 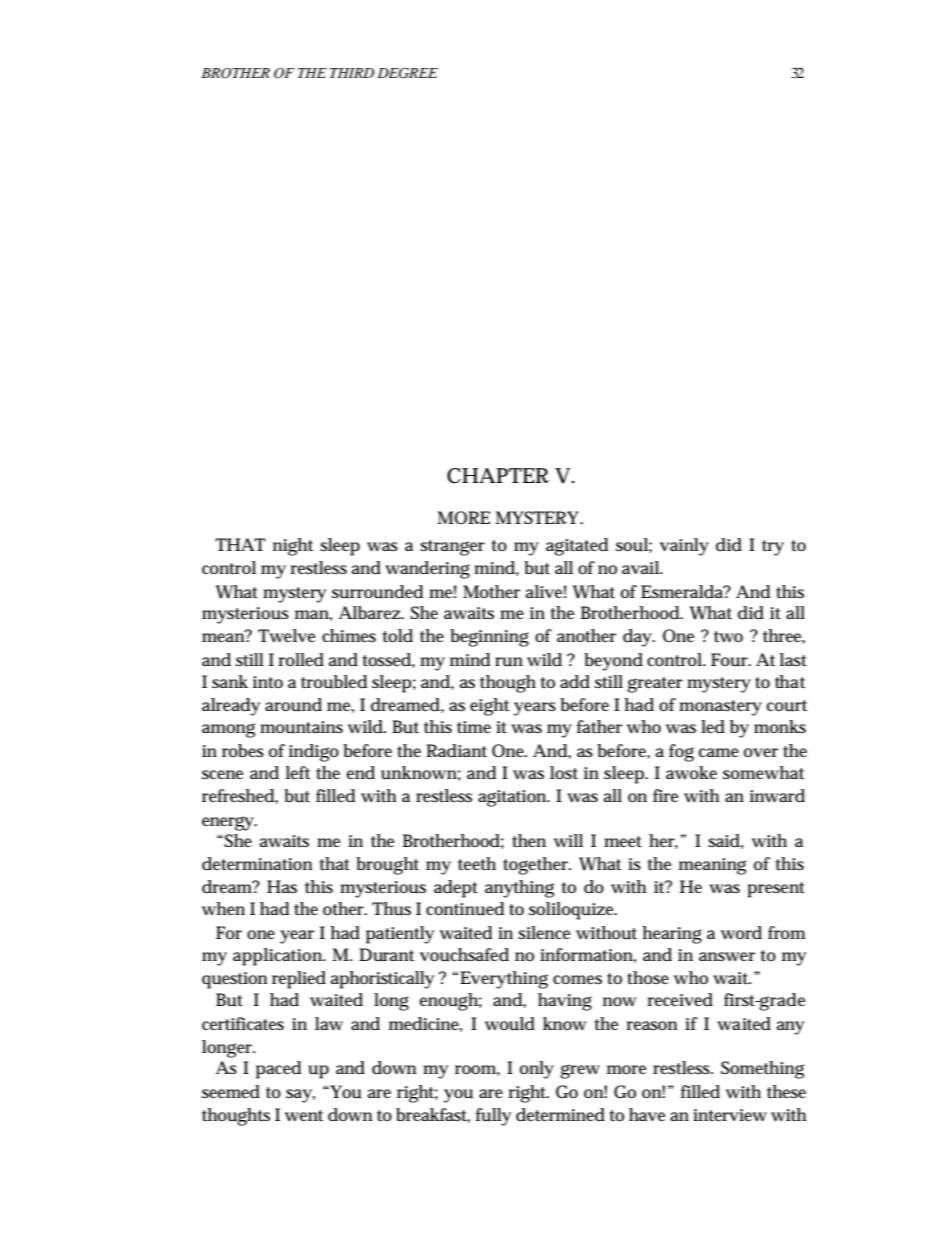 I want to click on two, so click(x=728, y=637).
